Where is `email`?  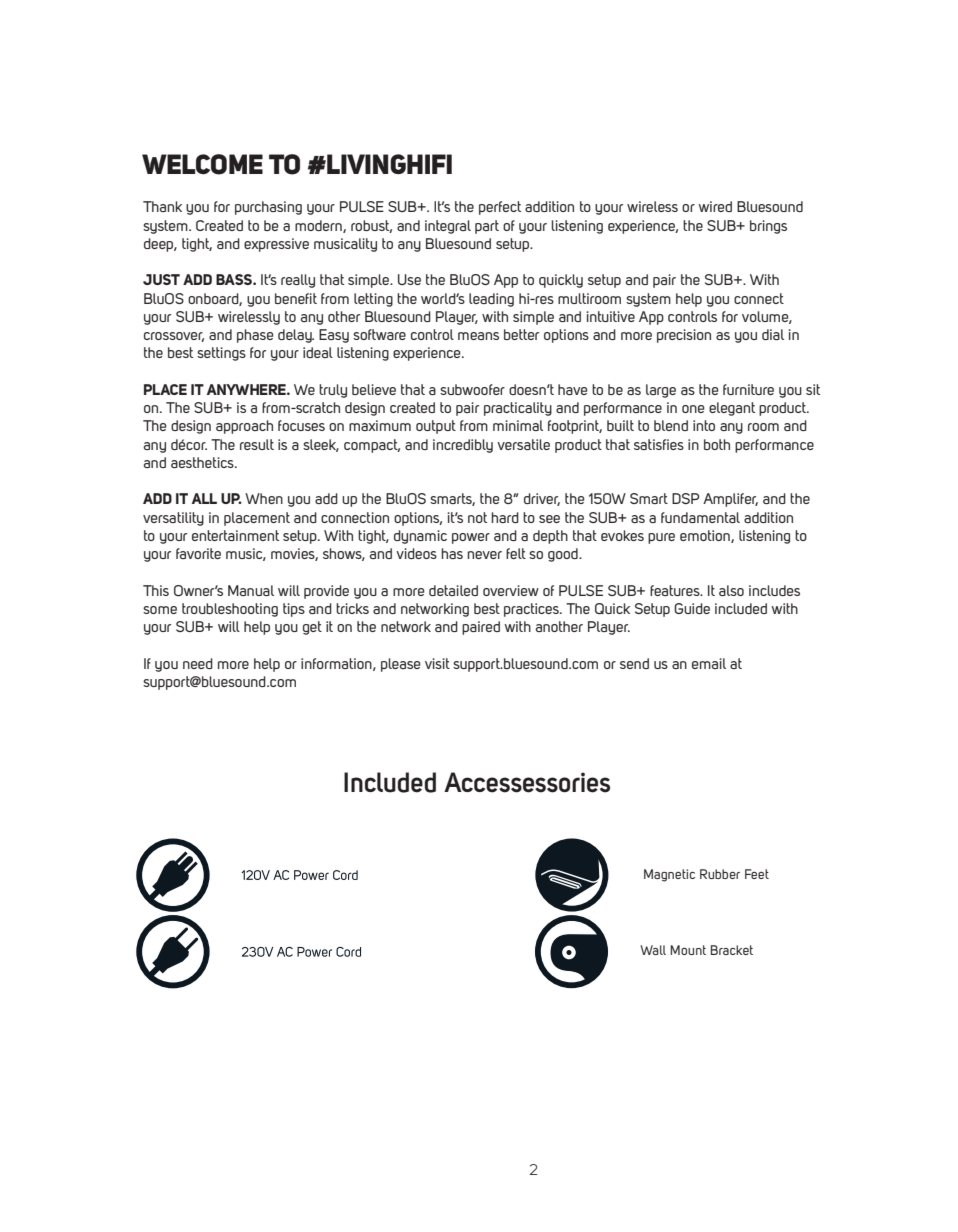
email is located at coordinates (709, 663).
